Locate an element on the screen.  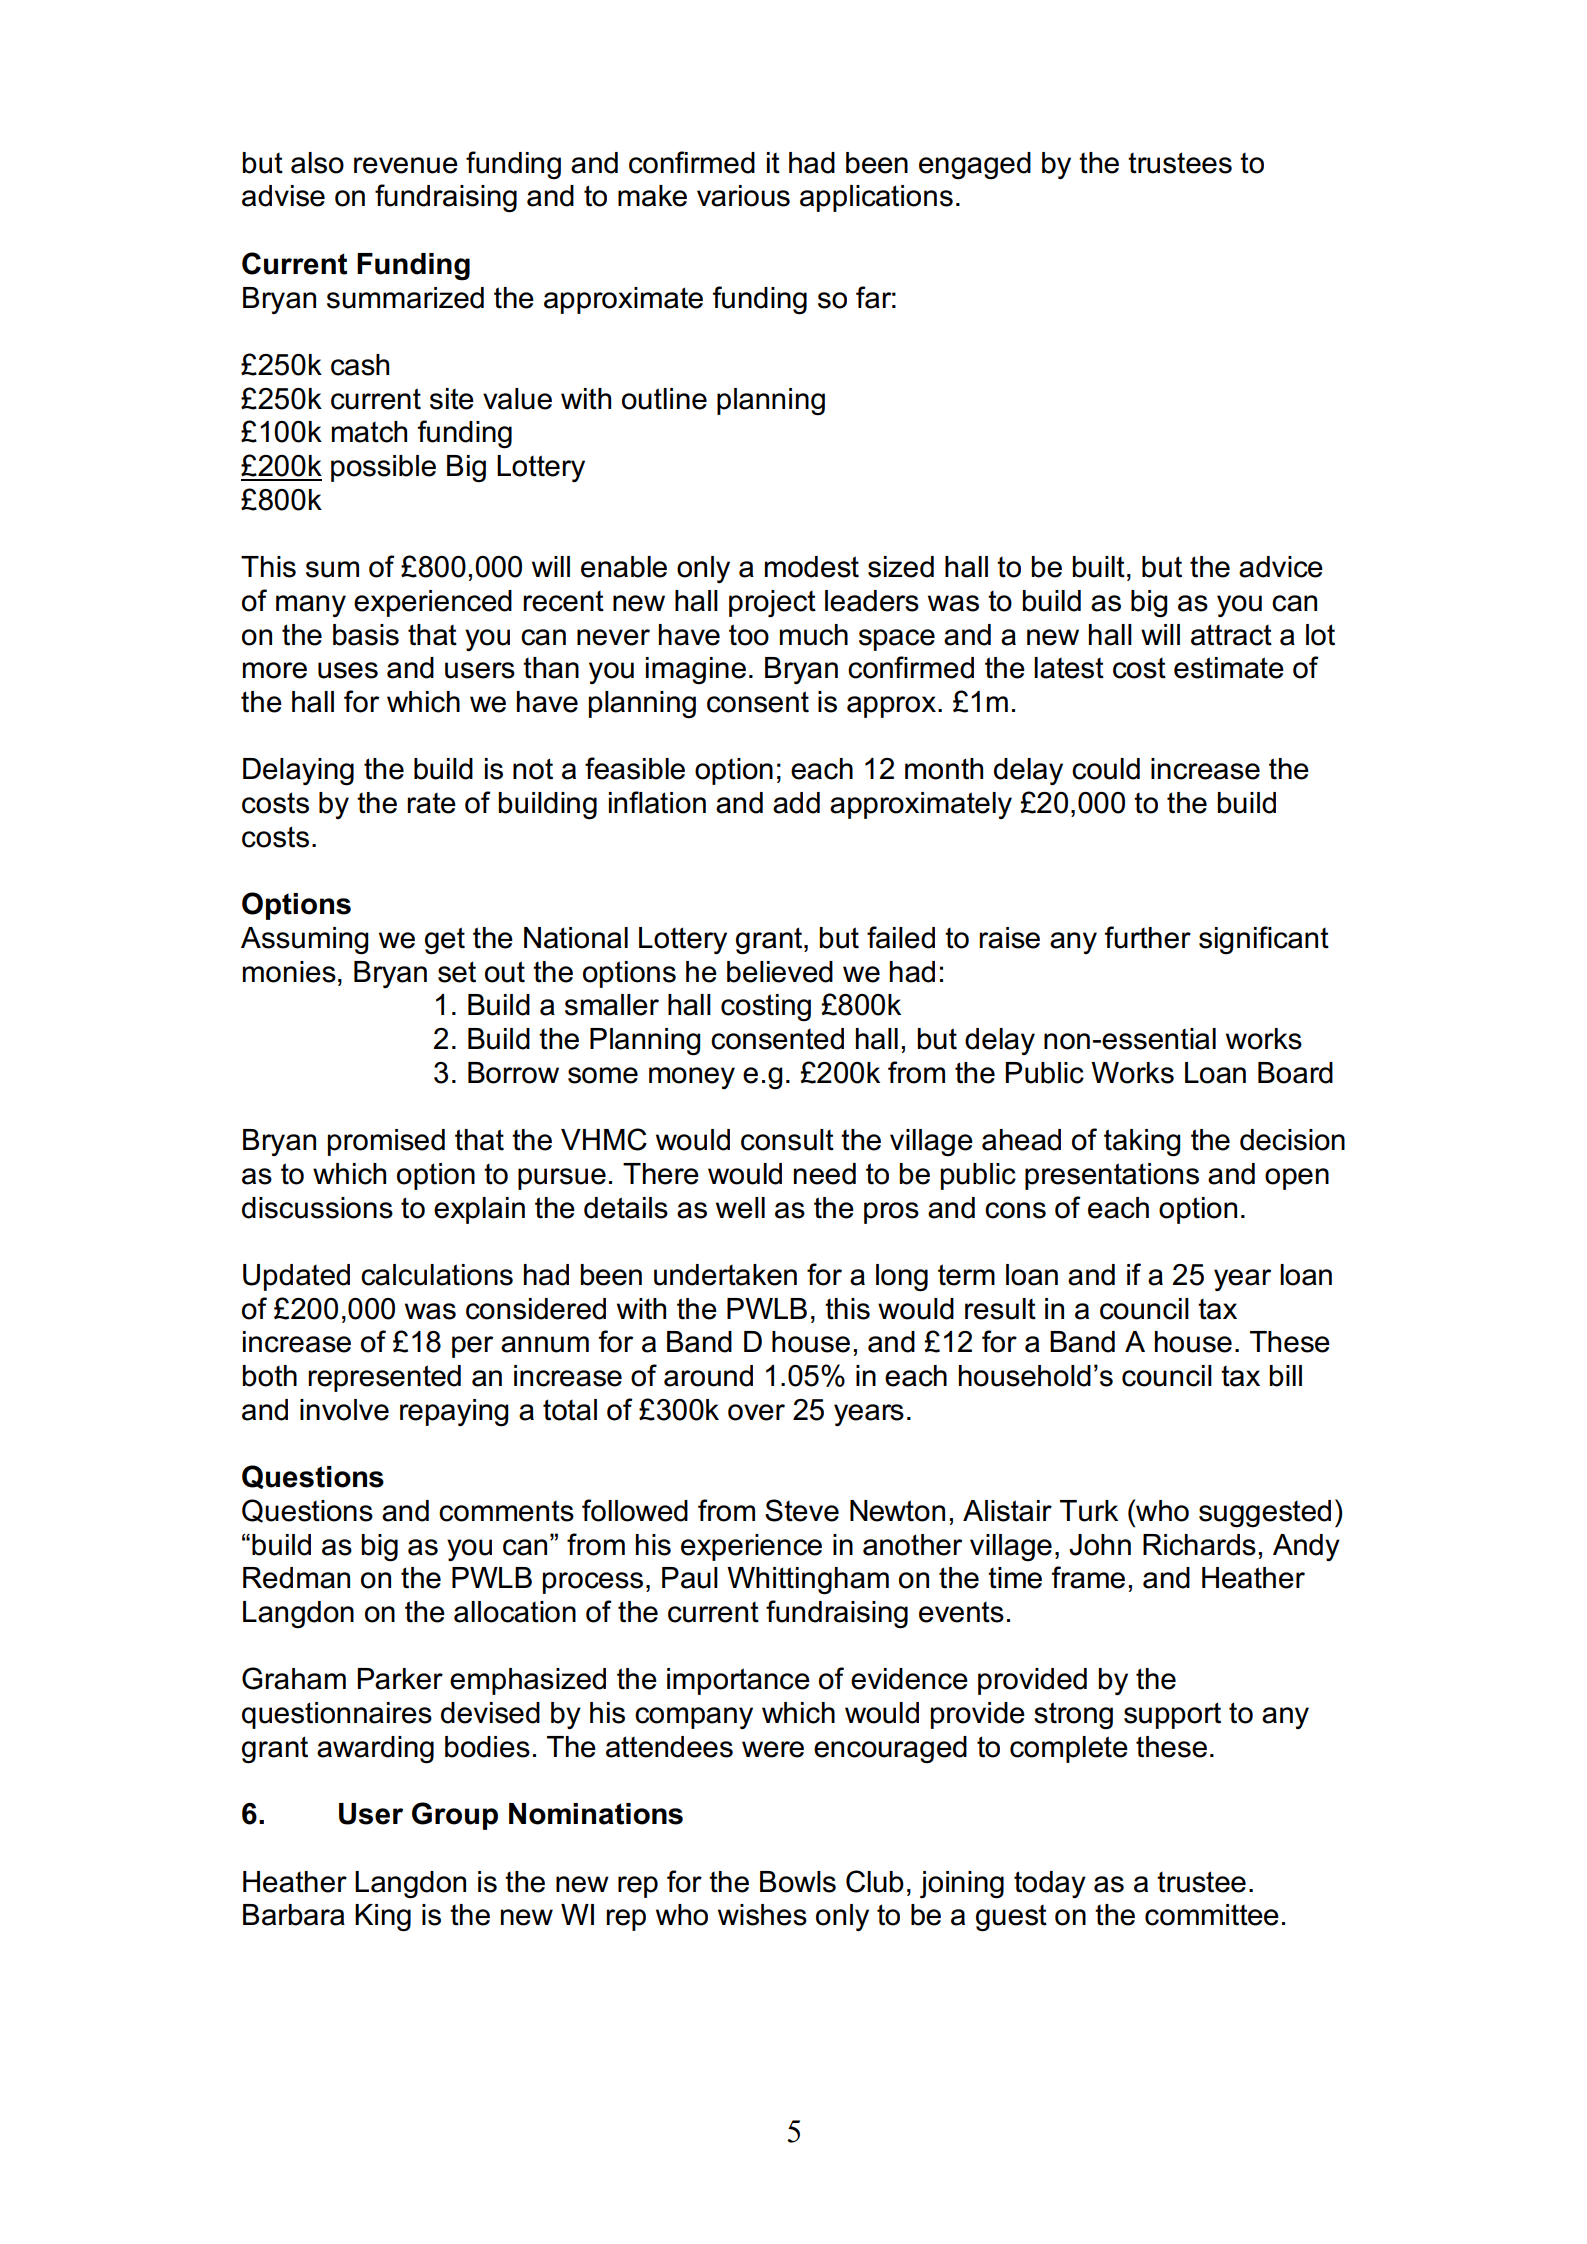
revenue is located at coordinates (406, 165).
